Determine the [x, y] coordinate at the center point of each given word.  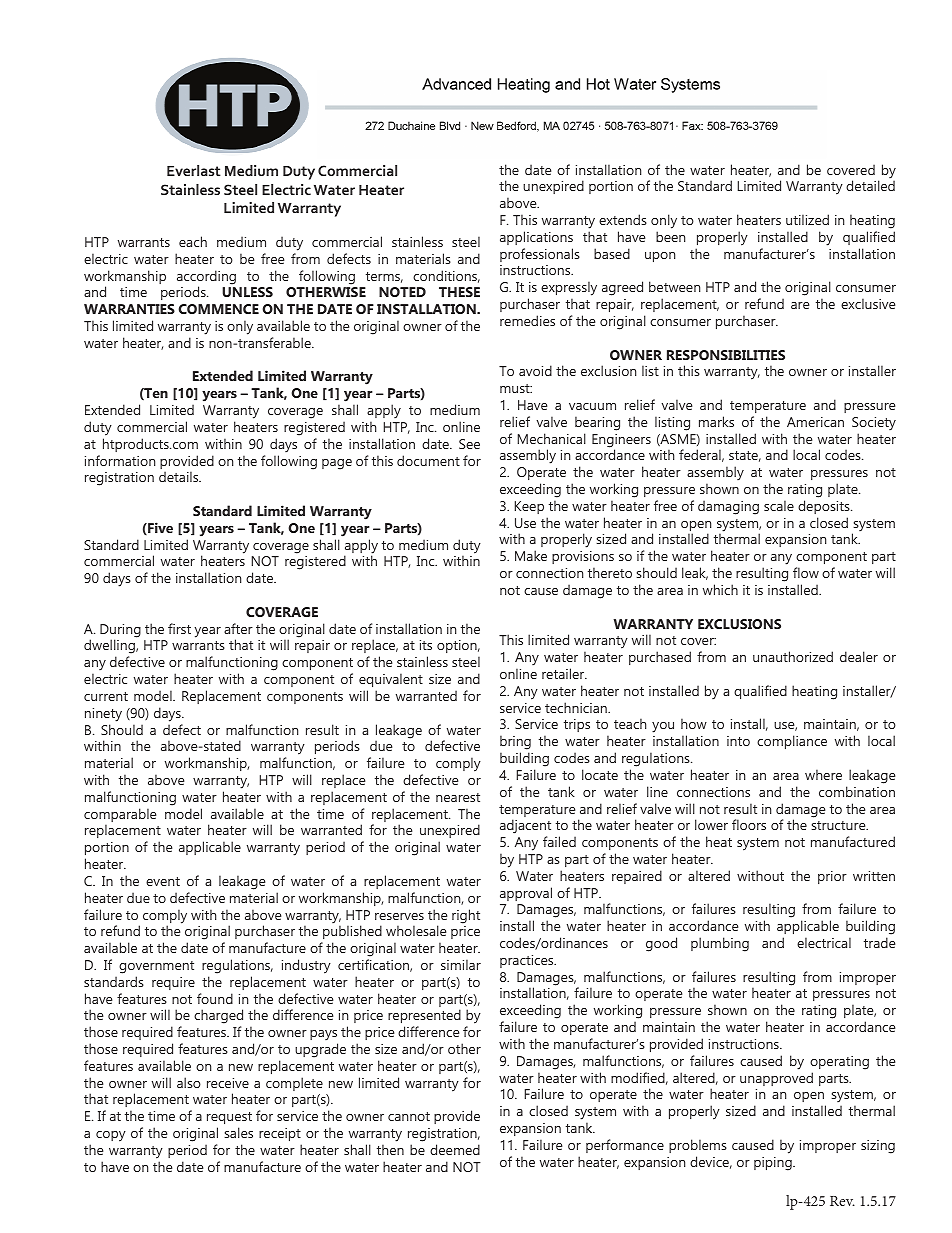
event [163, 881]
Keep [529, 507]
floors [749, 824]
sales [238, 1132]
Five [159, 528]
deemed [455, 1149]
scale [779, 505]
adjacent [525, 828]
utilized [807, 219]
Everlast [194, 170]
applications [536, 238]
